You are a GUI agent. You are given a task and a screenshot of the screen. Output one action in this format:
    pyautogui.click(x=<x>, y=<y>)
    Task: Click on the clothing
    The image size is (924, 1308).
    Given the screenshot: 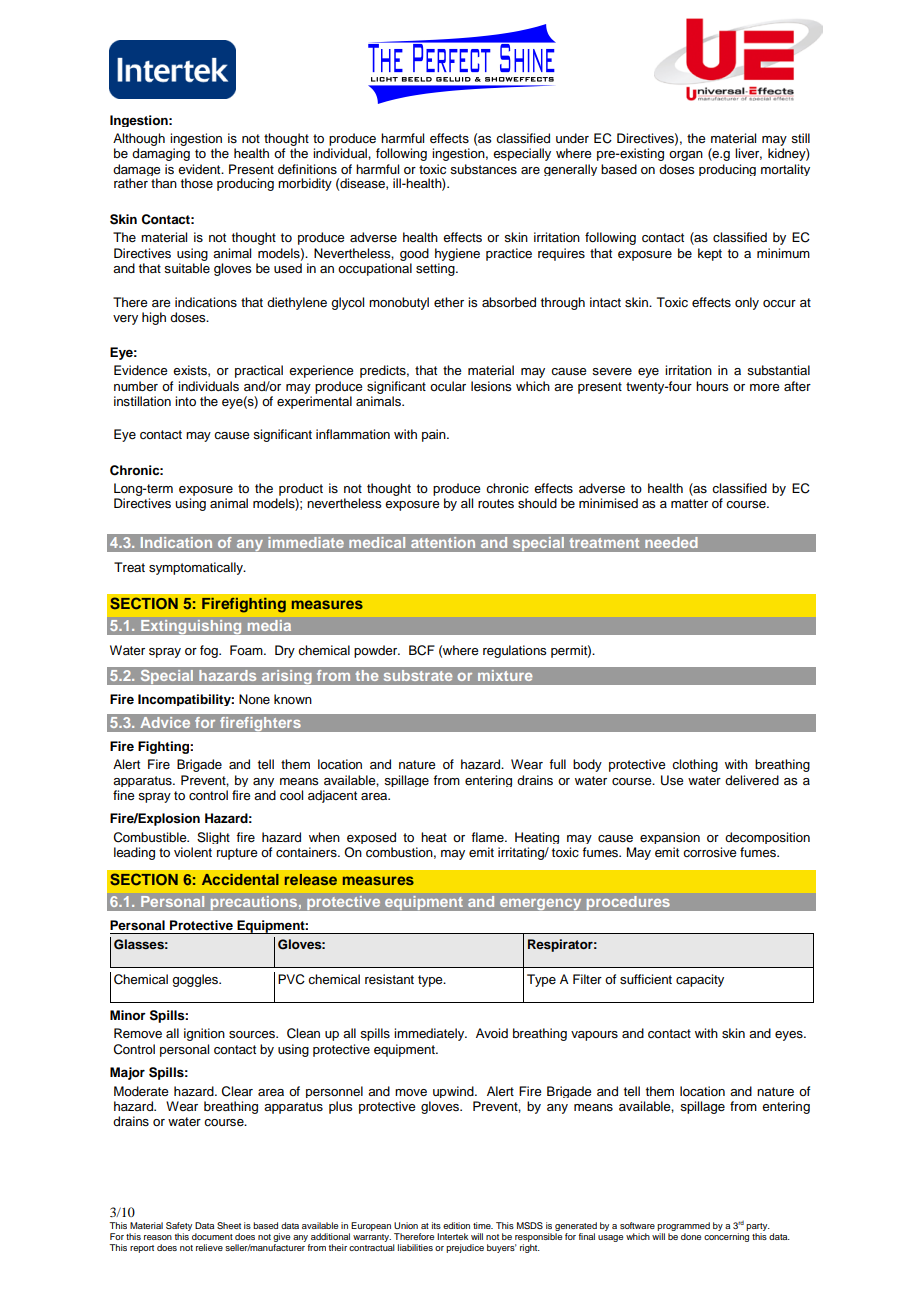 What is the action you would take?
    pyautogui.click(x=695, y=765)
